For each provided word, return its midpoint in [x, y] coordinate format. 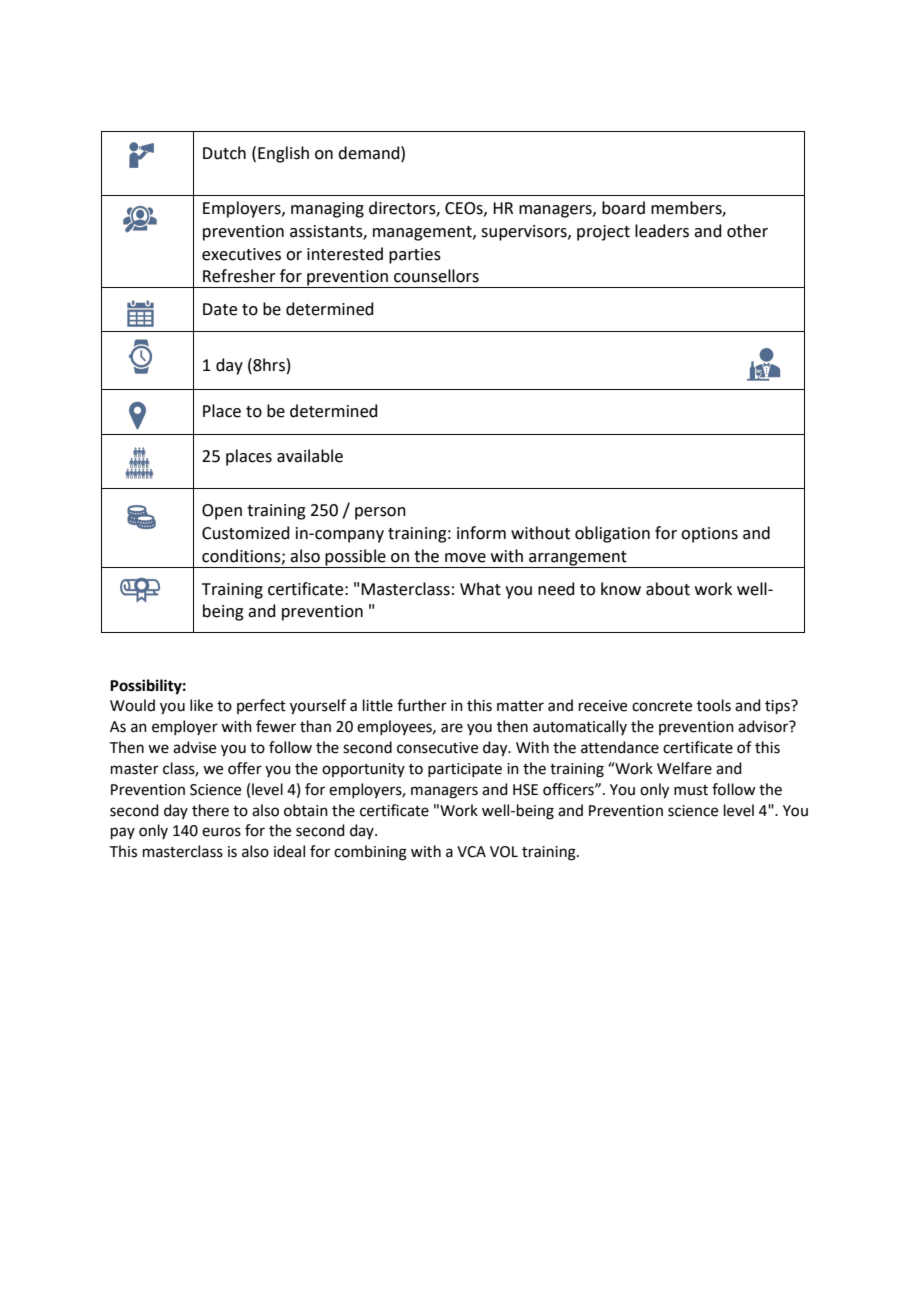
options [709, 535]
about [668, 589]
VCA [471, 852]
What [480, 589]
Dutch [224, 153]
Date [220, 309]
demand [370, 153]
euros [221, 832]
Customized [246, 533]
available [310, 456]
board [623, 208]
